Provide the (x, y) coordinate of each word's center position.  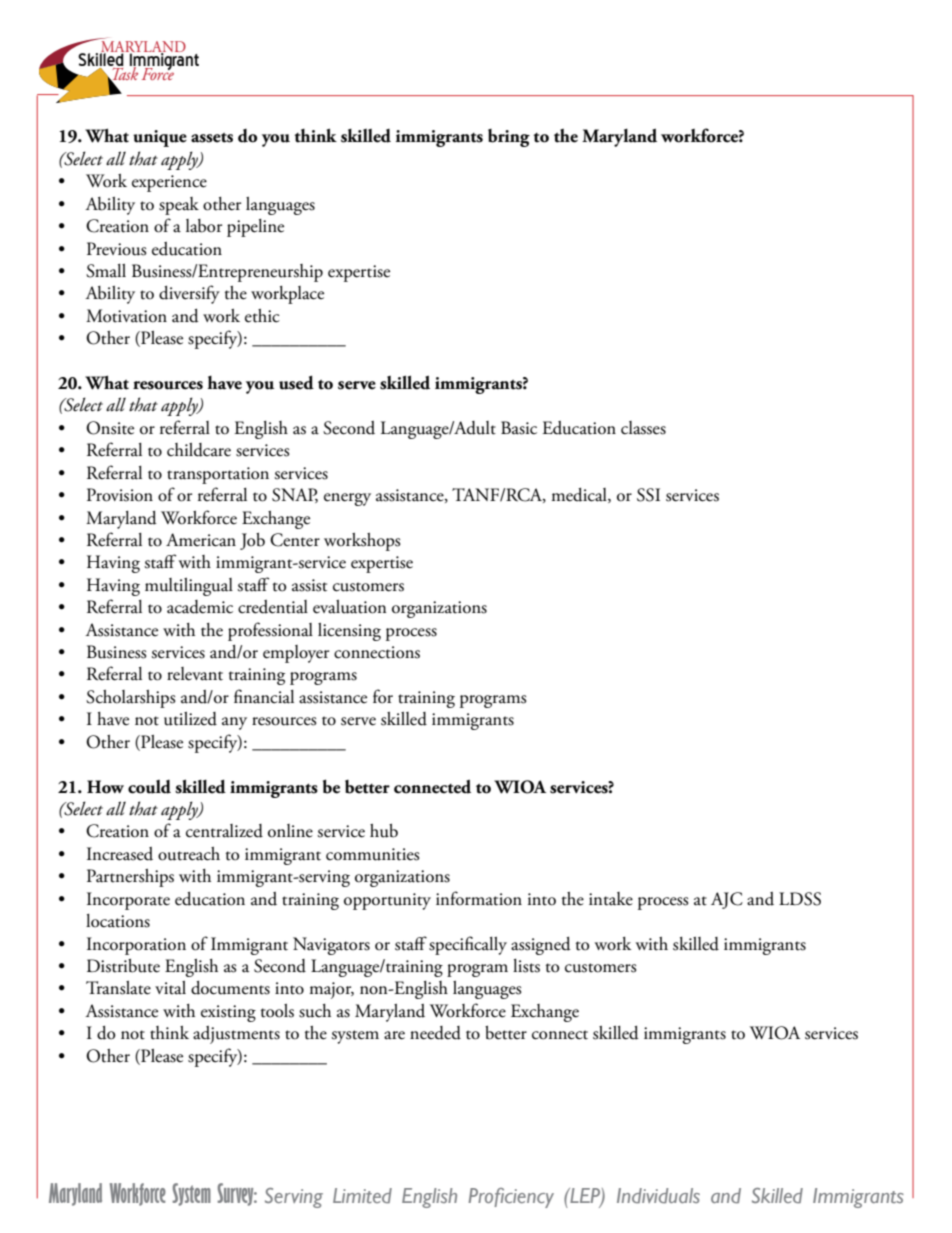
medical (580, 495)
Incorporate (128, 901)
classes (643, 428)
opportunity (387, 901)
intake (611, 899)
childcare (199, 450)
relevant (195, 674)
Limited (362, 1195)
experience (169, 183)
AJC (727, 900)
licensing (349, 632)
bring (509, 138)
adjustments (236, 1035)
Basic (519, 428)
